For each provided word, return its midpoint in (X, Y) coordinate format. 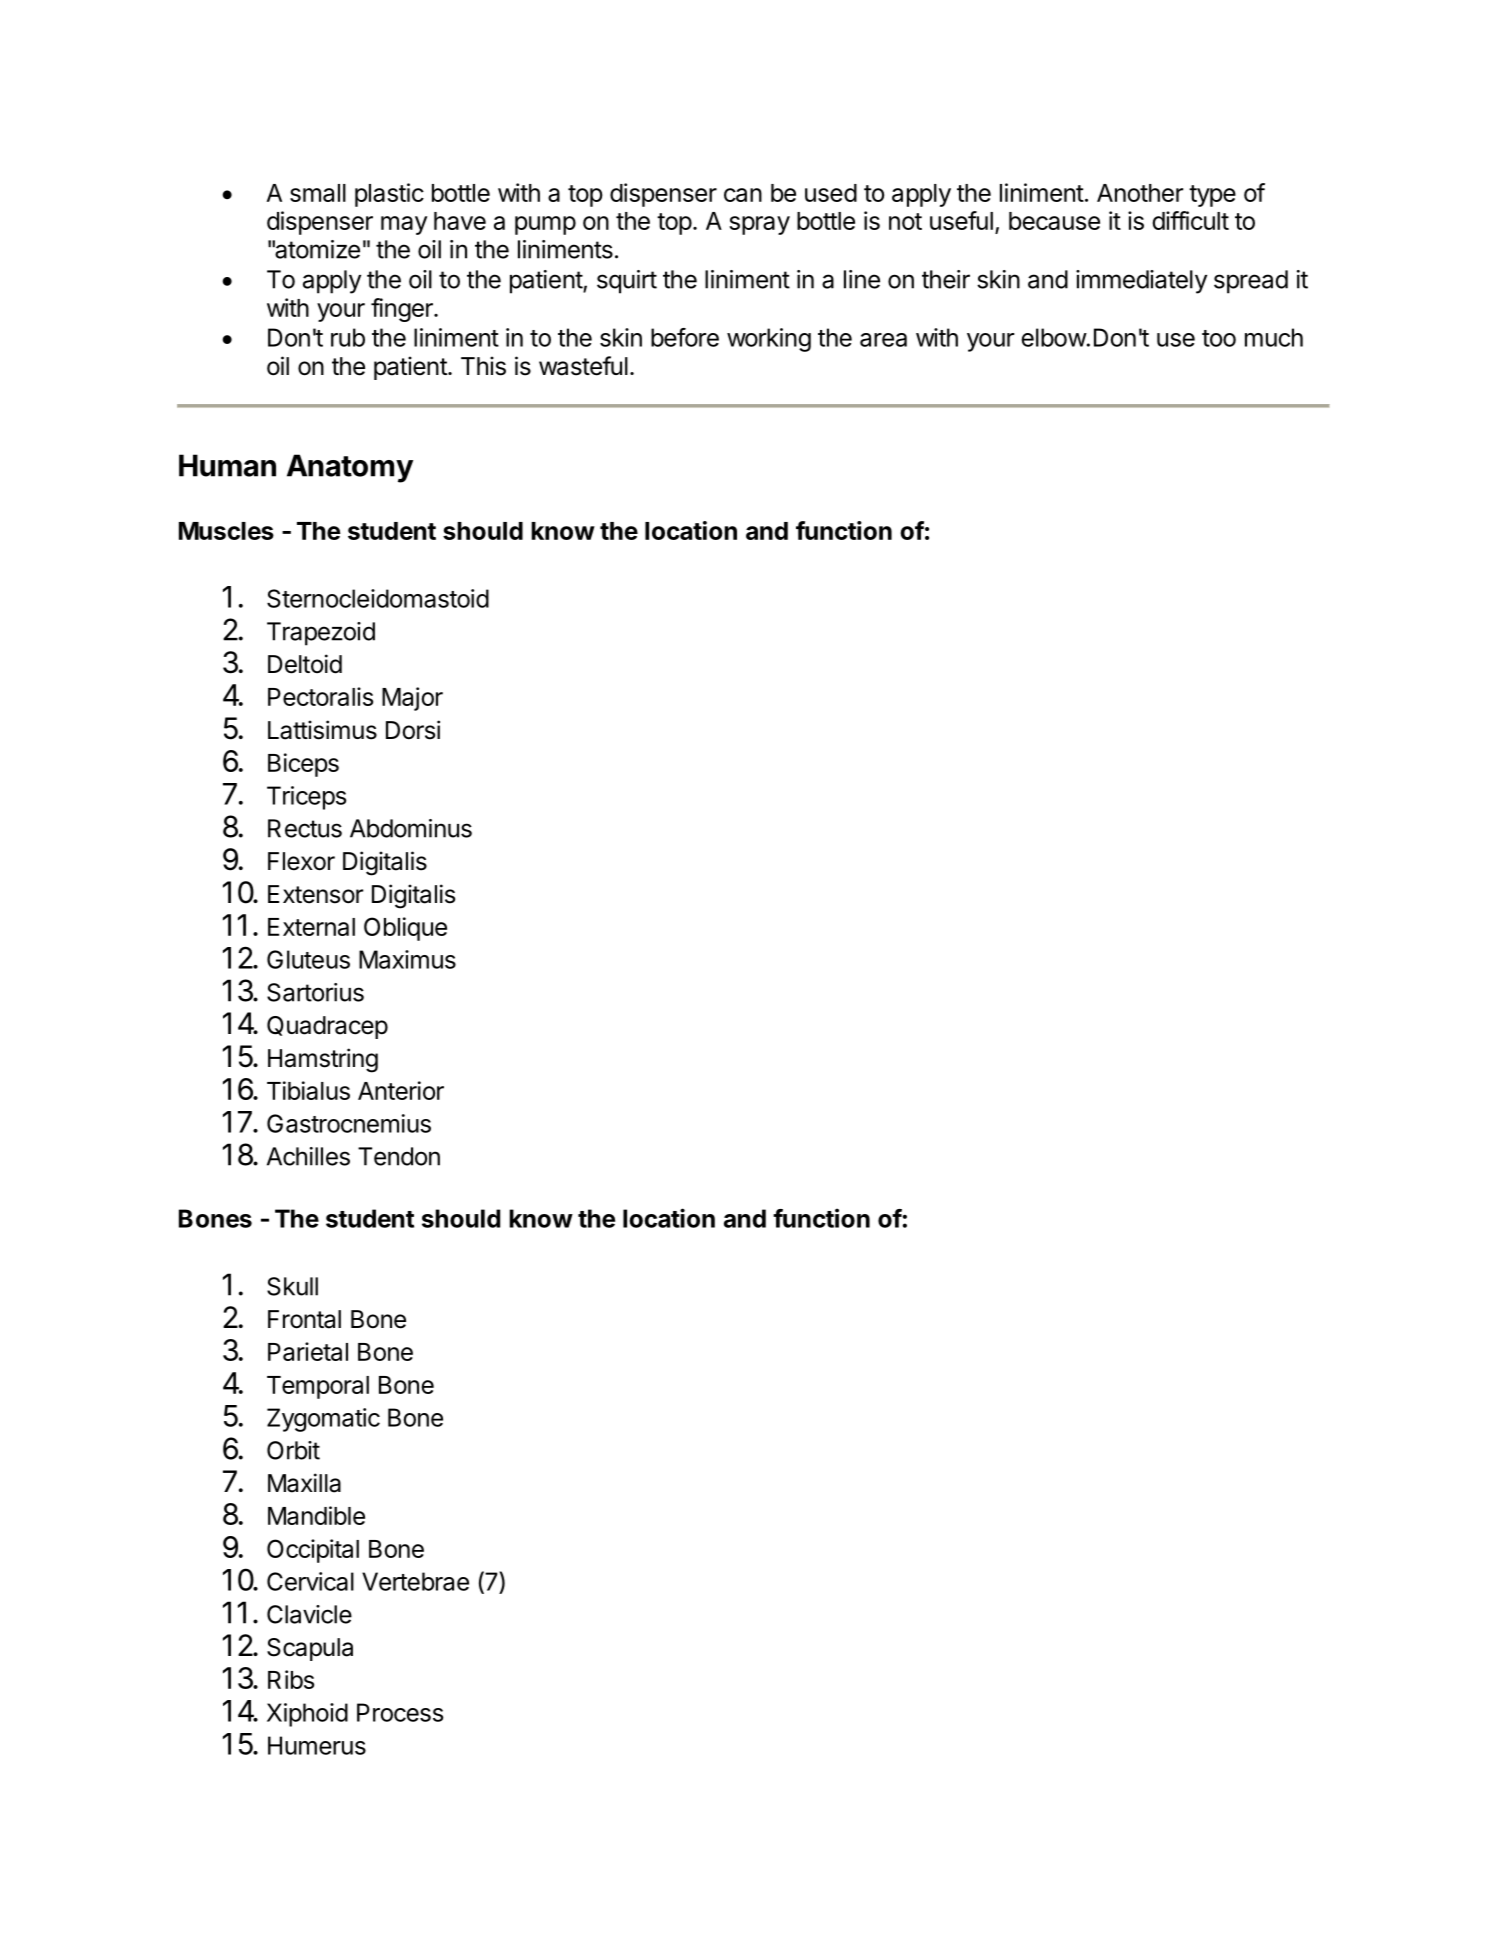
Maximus (407, 959)
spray (759, 225)
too (1219, 338)
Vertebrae (415, 1581)
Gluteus (308, 959)
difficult (1190, 220)
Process (400, 1712)
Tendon (399, 1156)
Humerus (317, 1745)
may (404, 225)
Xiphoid (307, 1715)
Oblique (405, 929)
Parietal (308, 1351)
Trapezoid (321, 634)
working (769, 340)
